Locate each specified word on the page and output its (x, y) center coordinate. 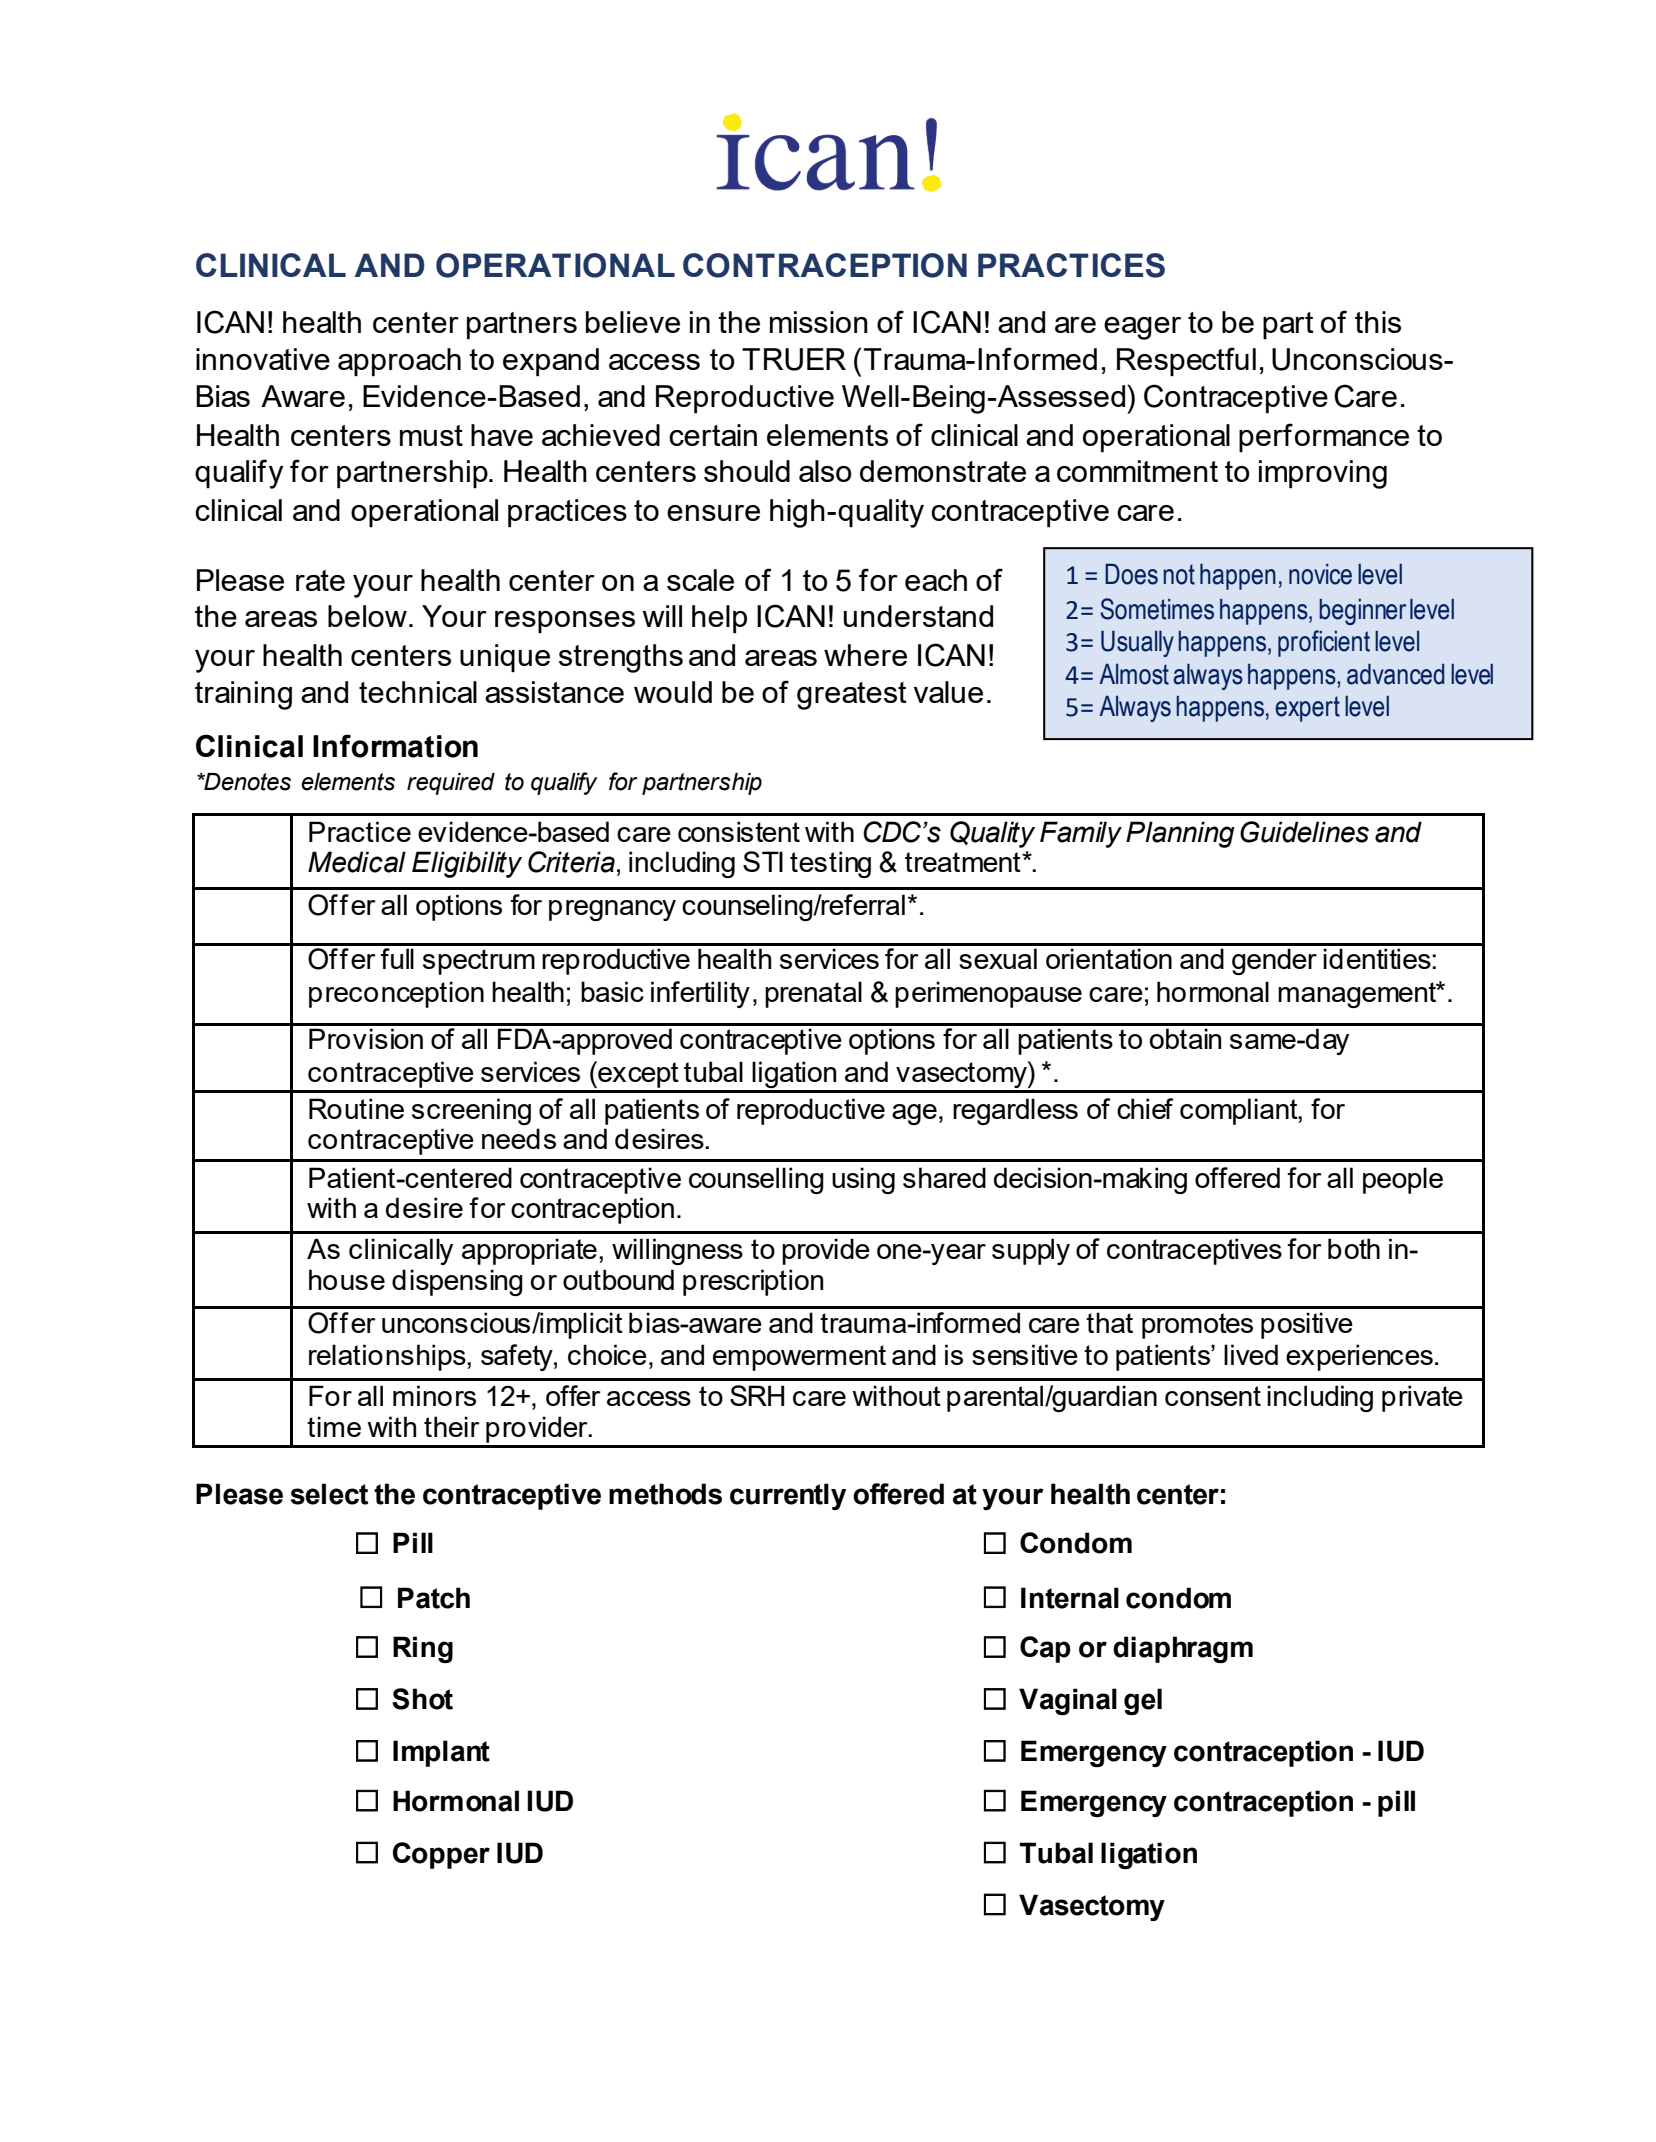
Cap (1045, 1649)
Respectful (1186, 361)
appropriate (529, 1251)
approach (399, 362)
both (1354, 1248)
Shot (422, 1699)
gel (1143, 1701)
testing (830, 864)
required (451, 784)
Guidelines (1304, 832)
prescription (753, 1282)
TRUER (794, 359)
